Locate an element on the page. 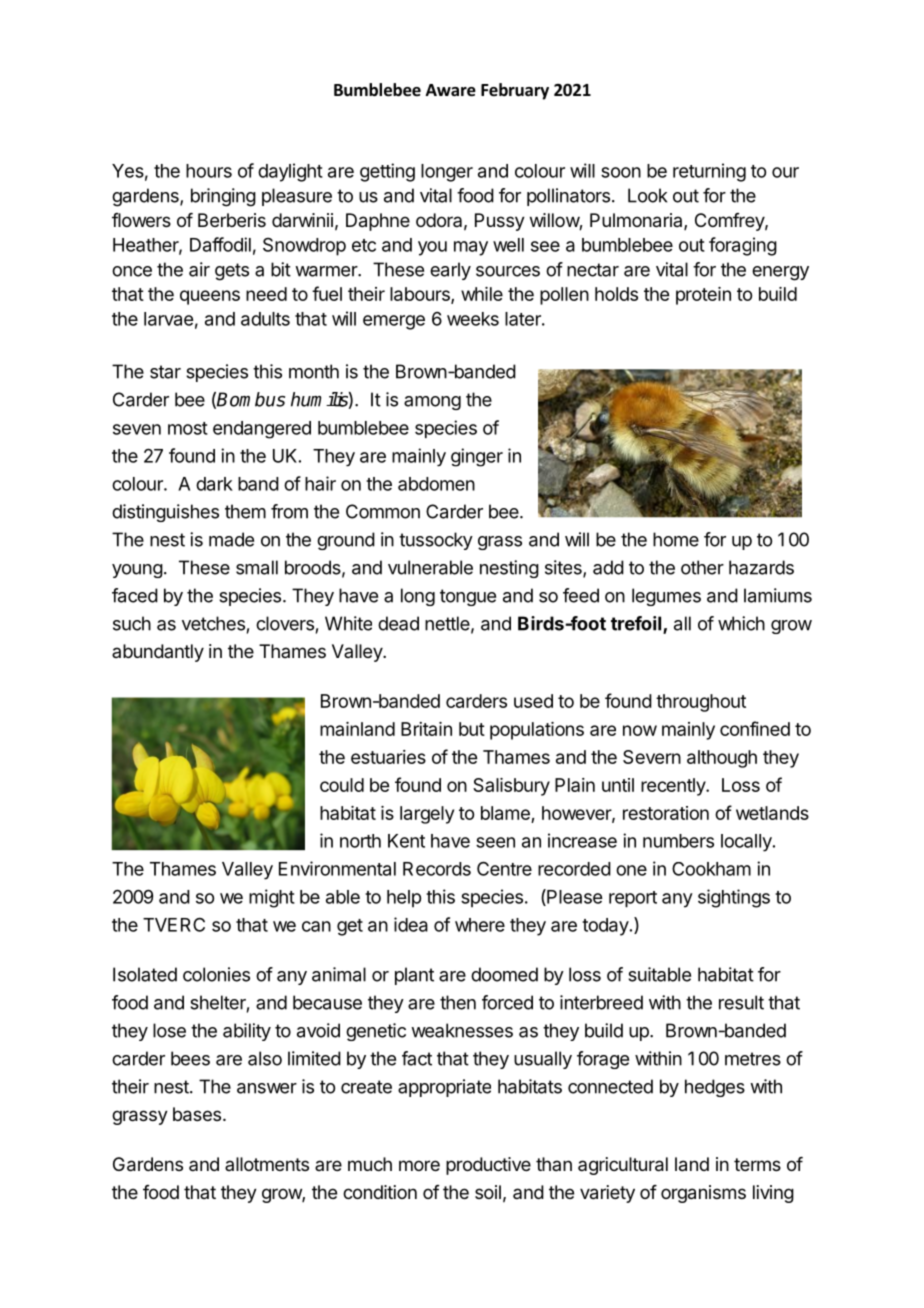  among is located at coordinates (432, 403).
